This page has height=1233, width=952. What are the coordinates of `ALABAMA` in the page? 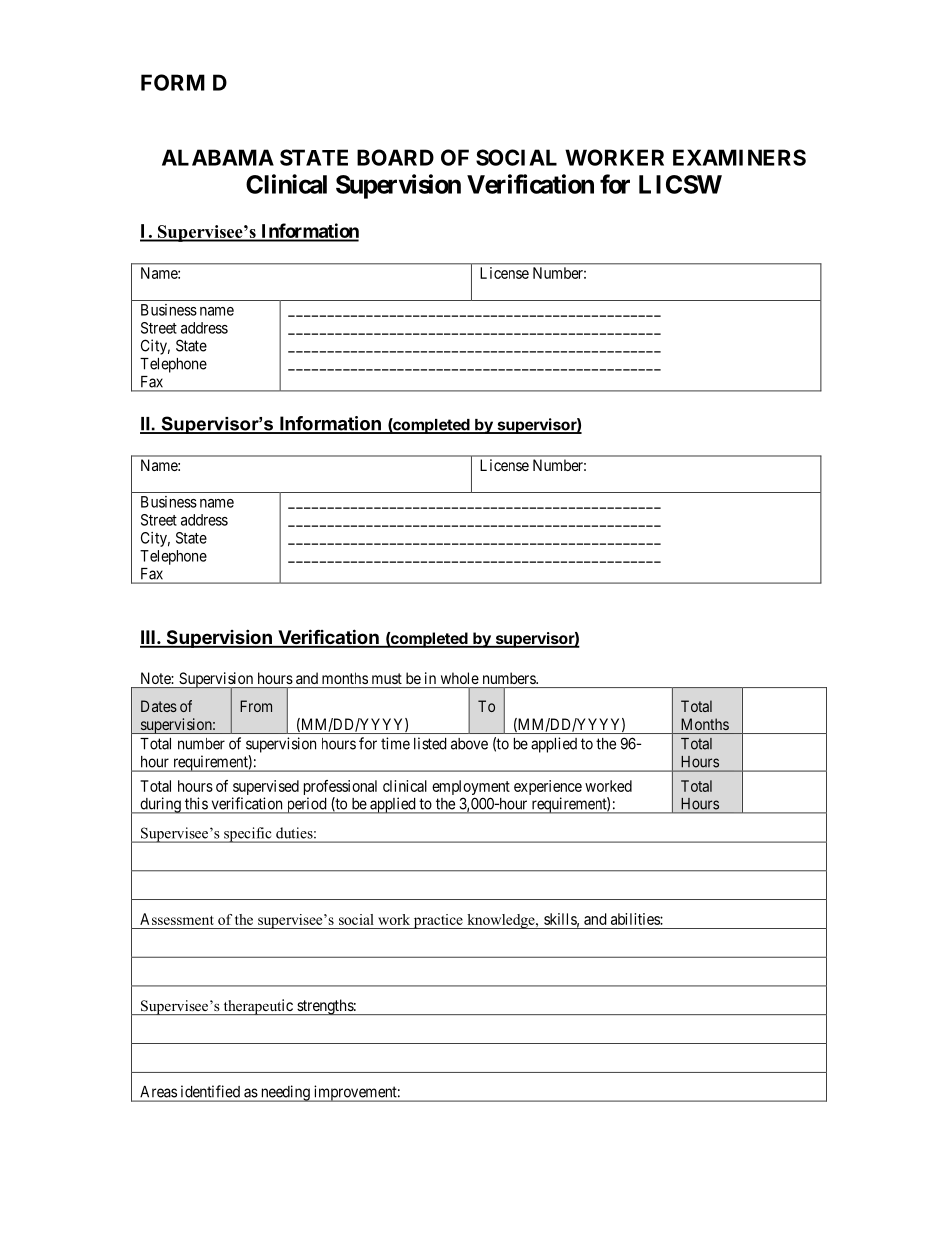 It's located at (218, 157).
